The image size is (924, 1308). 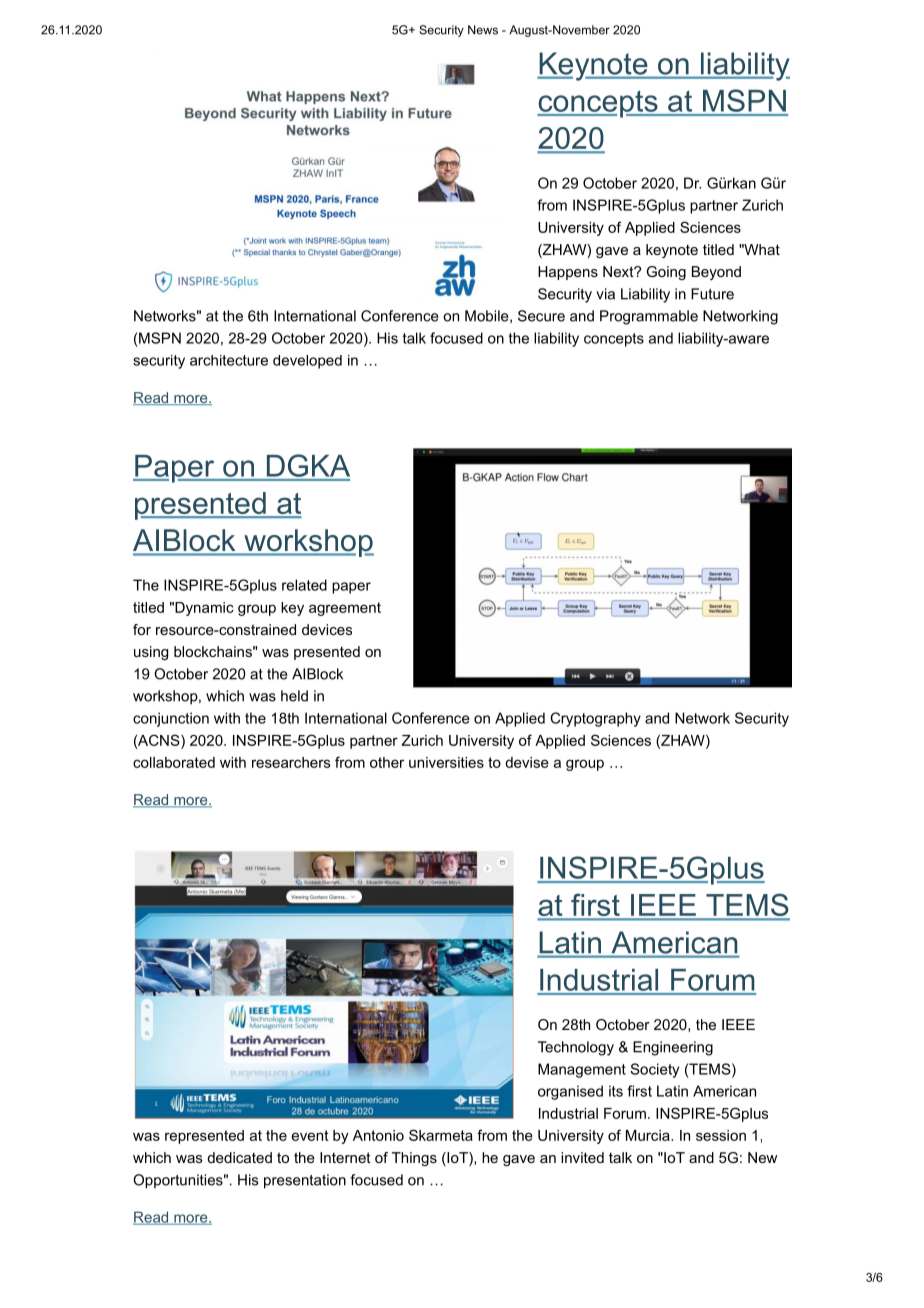 What do you see at coordinates (568, 273) in the image?
I see `Happens` at bounding box center [568, 273].
